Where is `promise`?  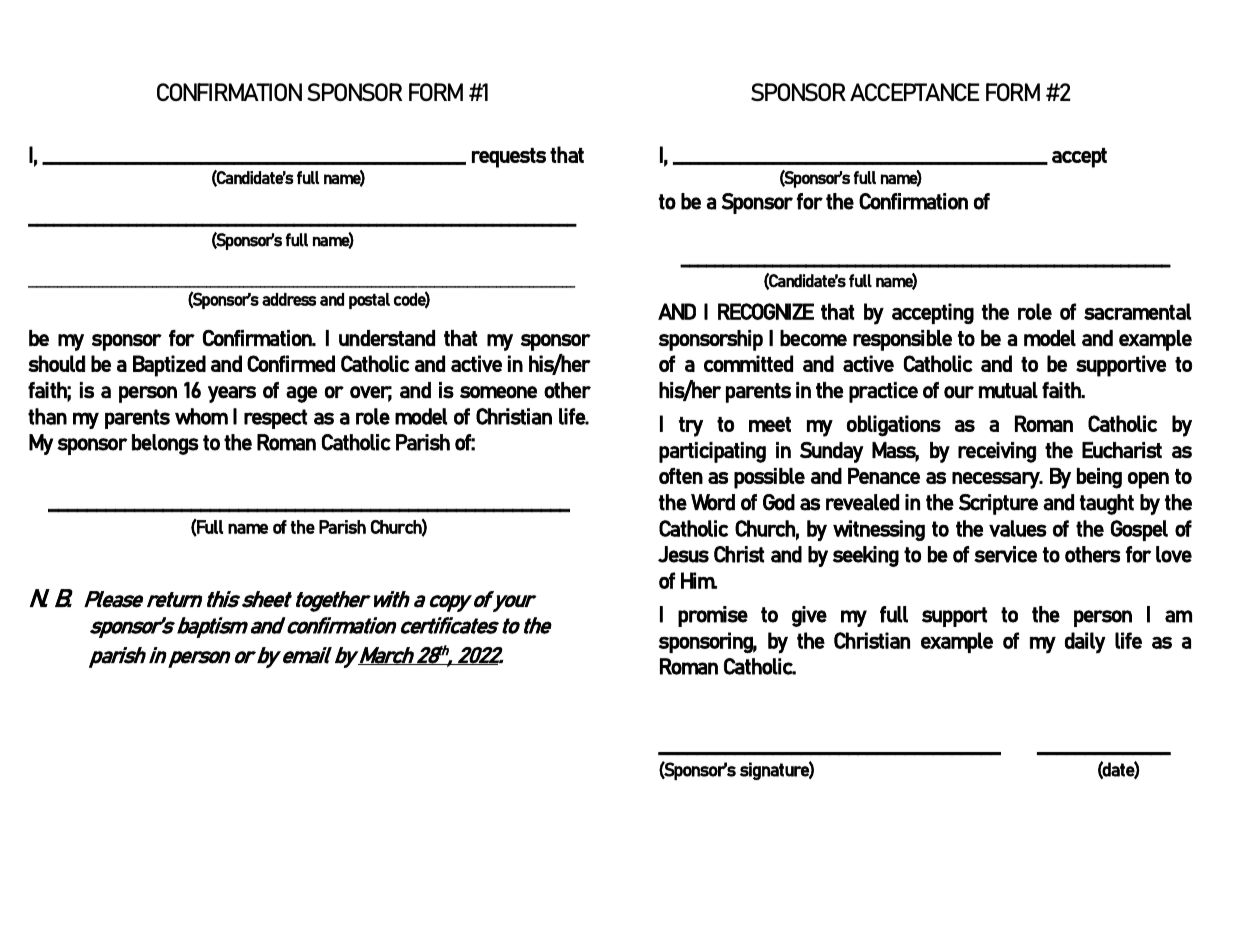
promise is located at coordinates (713, 616).
